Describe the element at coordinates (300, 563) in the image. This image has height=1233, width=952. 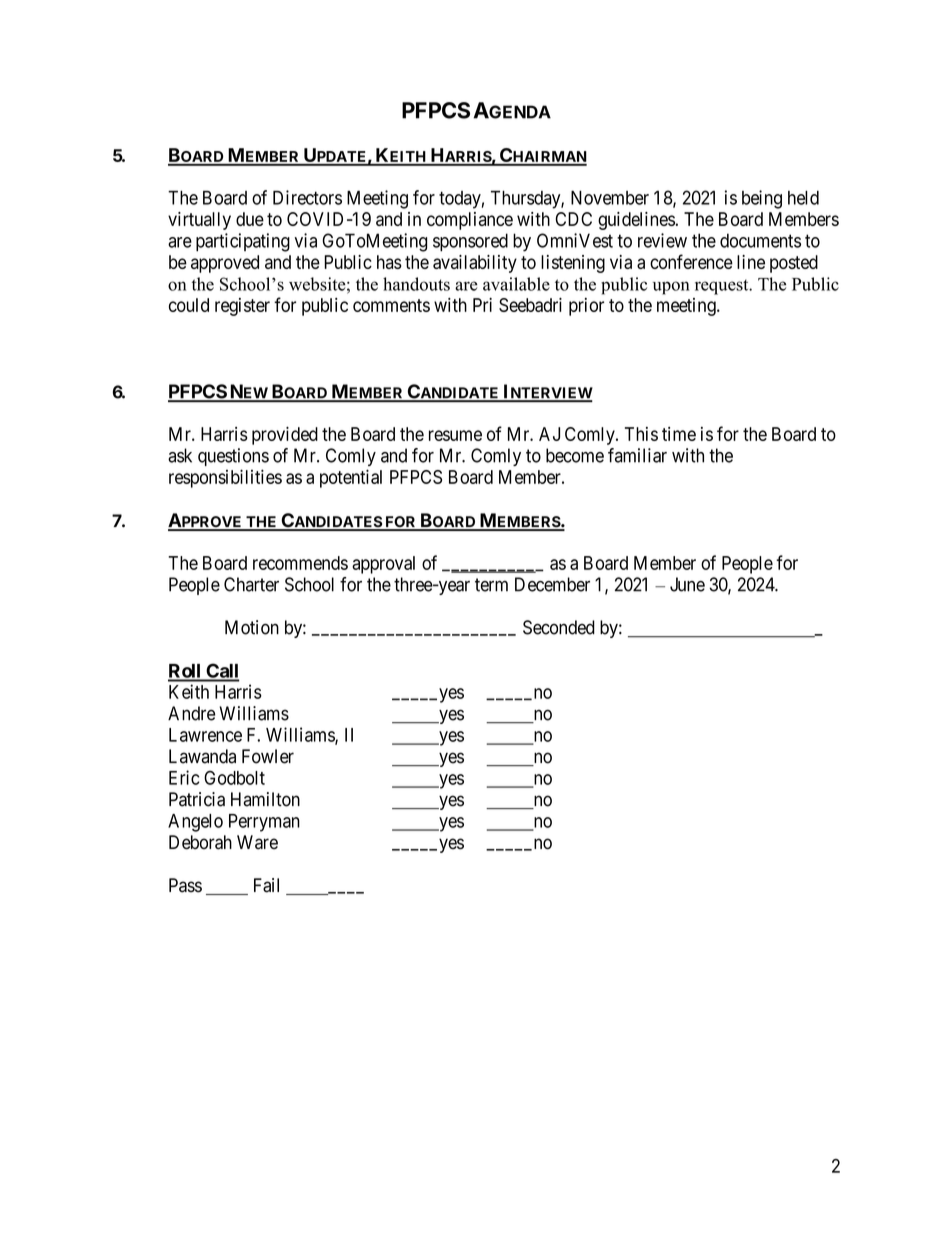
I see `recommends` at that location.
